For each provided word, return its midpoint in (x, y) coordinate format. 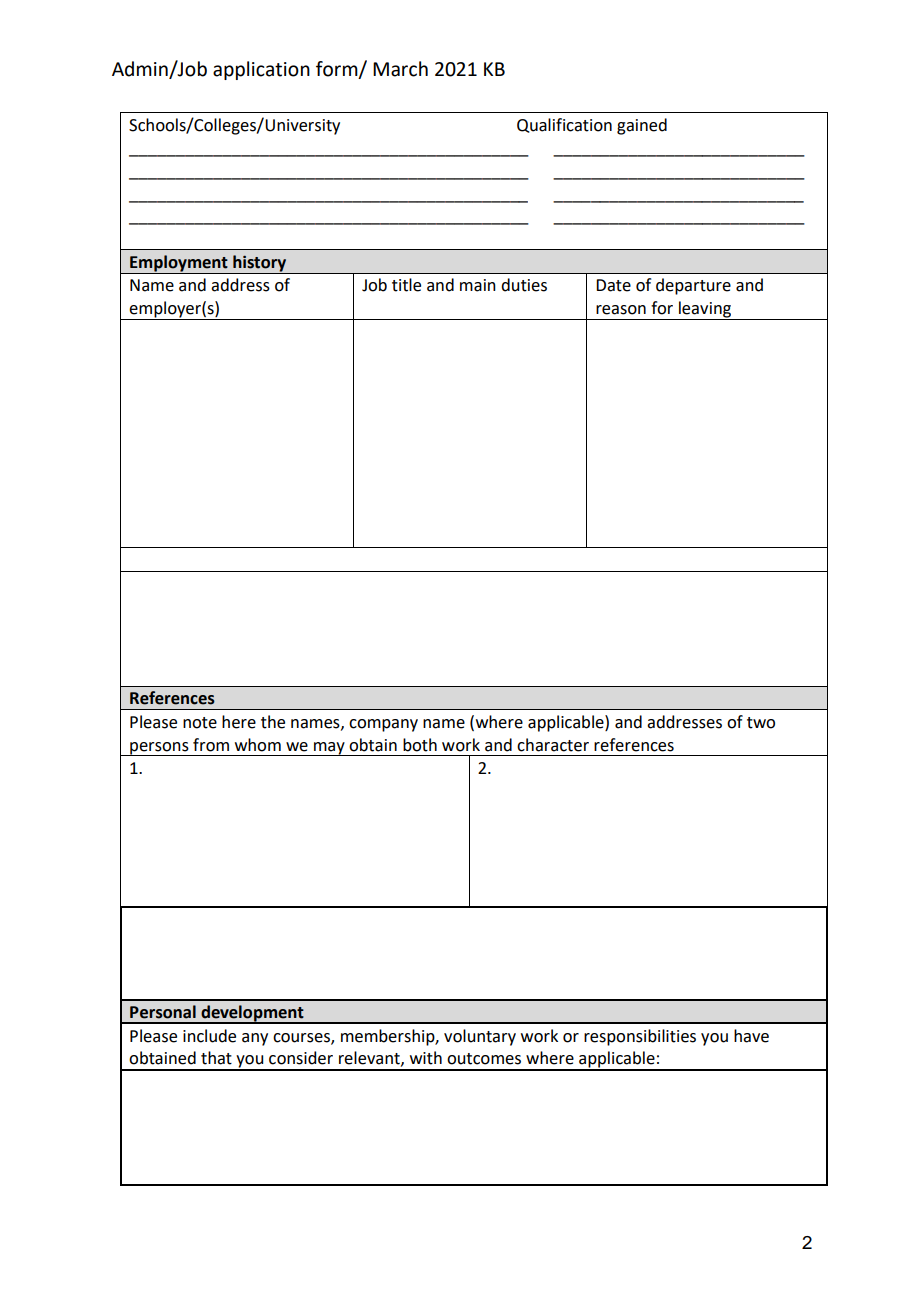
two (761, 723)
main (478, 285)
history (259, 263)
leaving (705, 310)
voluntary (480, 1037)
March (400, 69)
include (209, 1036)
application (261, 70)
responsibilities (640, 1037)
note (200, 723)
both (420, 745)
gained (642, 126)
